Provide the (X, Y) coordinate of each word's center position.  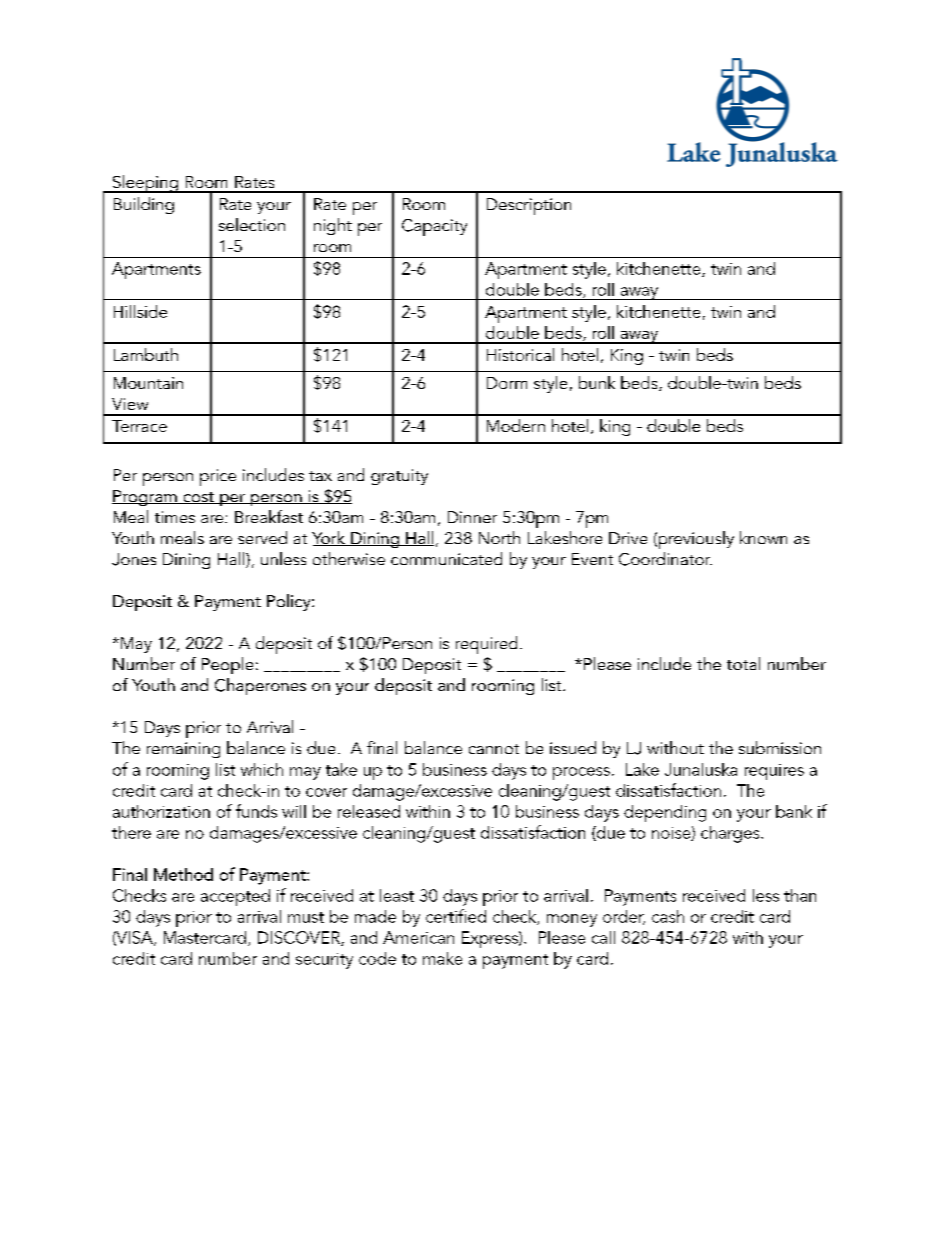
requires (774, 772)
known (763, 537)
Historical (520, 354)
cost (199, 498)
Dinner (472, 517)
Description (529, 206)
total (743, 663)
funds (256, 811)
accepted (235, 897)
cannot (494, 749)
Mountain (148, 383)
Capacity (434, 227)
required (486, 645)
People (227, 665)
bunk (597, 382)
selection (252, 224)
